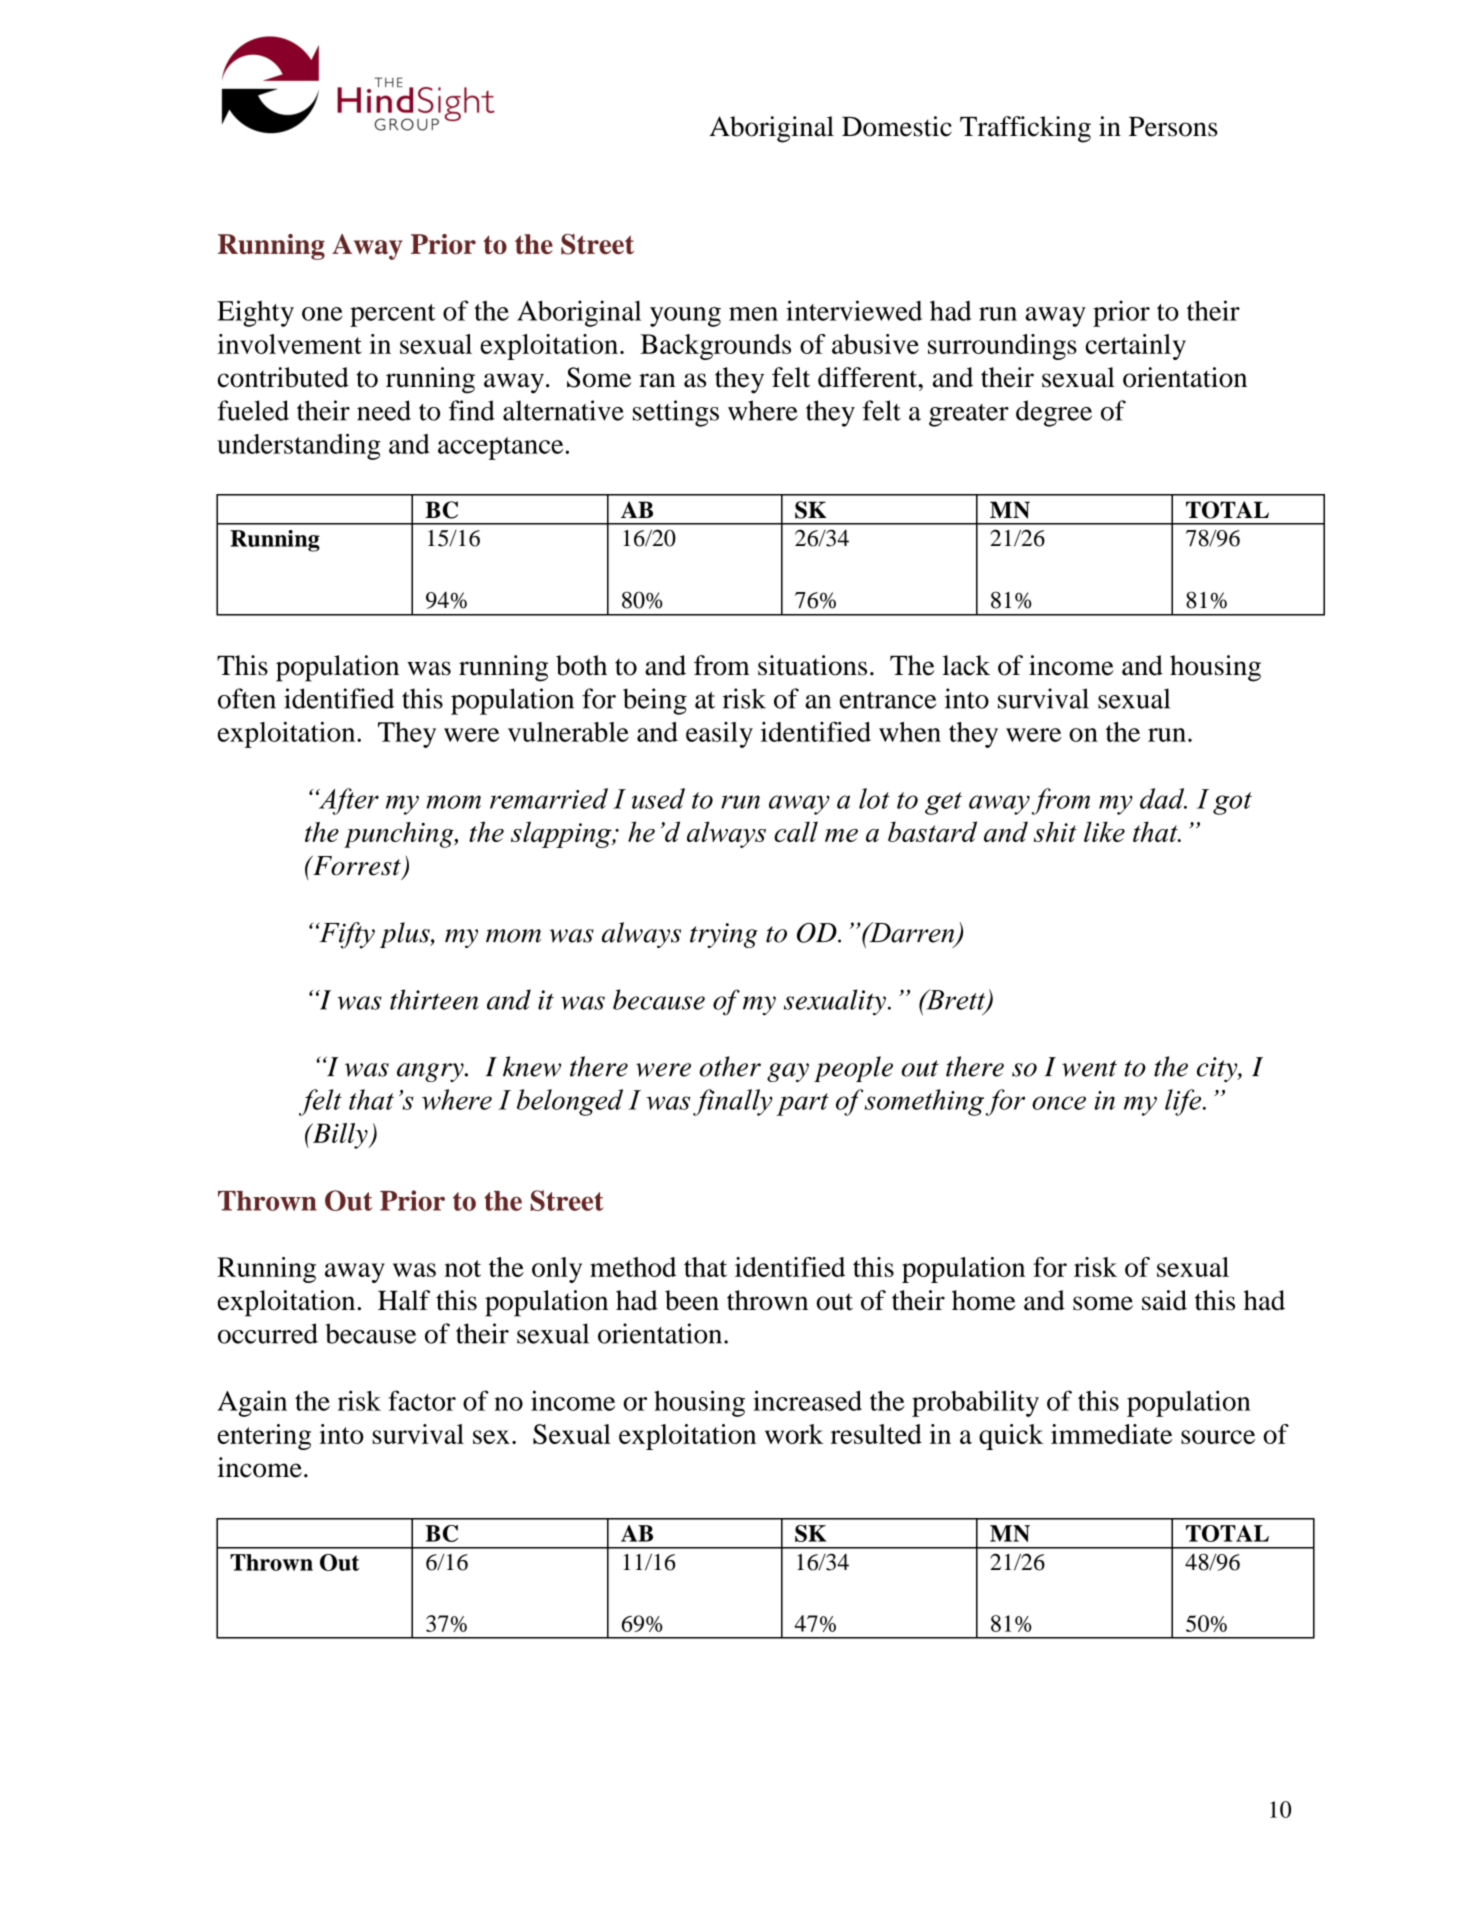  What do you see at coordinates (1089, 1068) in the screenshot?
I see `went` at bounding box center [1089, 1068].
